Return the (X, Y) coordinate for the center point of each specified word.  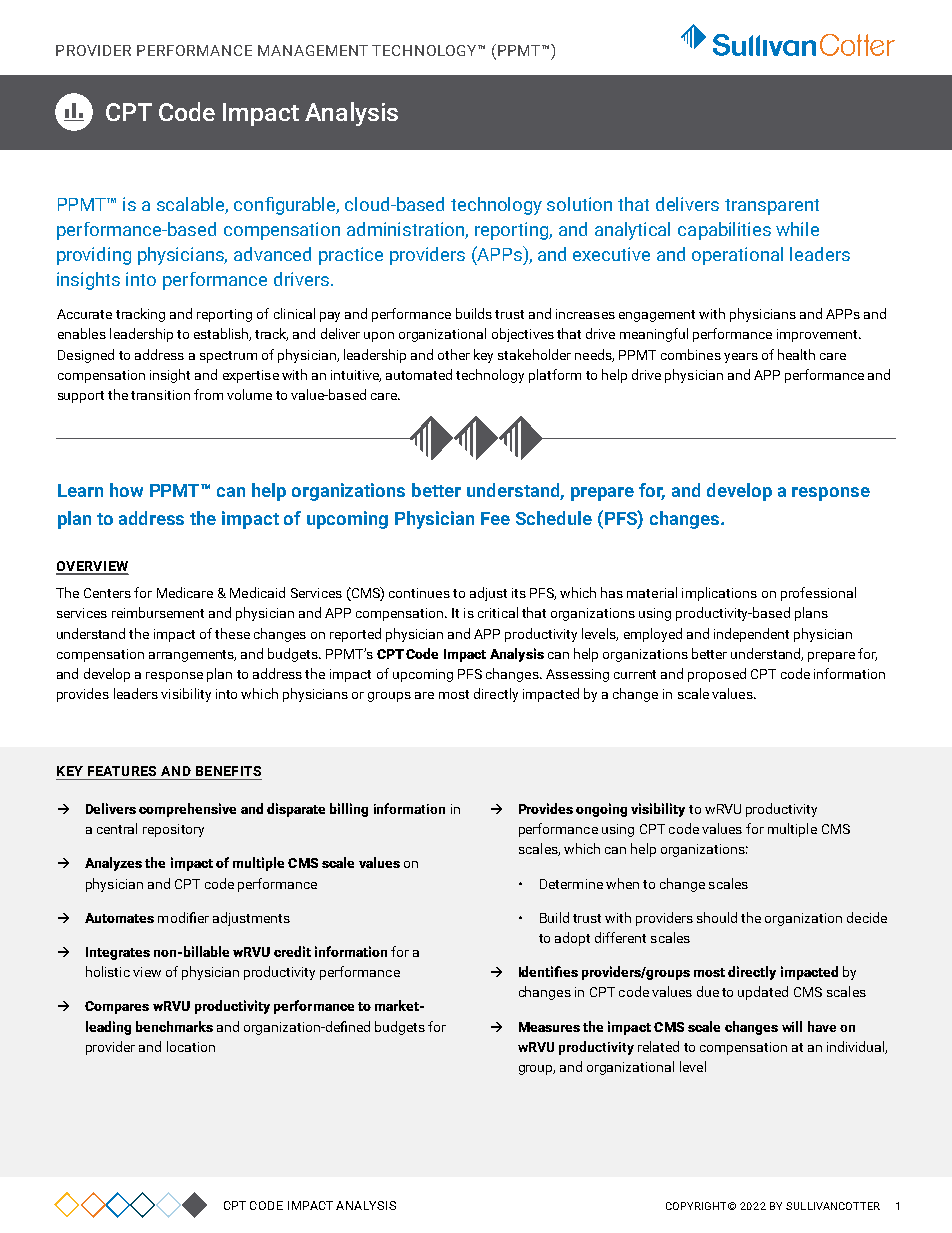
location (191, 1046)
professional (818, 594)
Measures (549, 1027)
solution (579, 204)
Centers (107, 593)
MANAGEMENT (313, 50)
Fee (495, 518)
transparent (772, 207)
